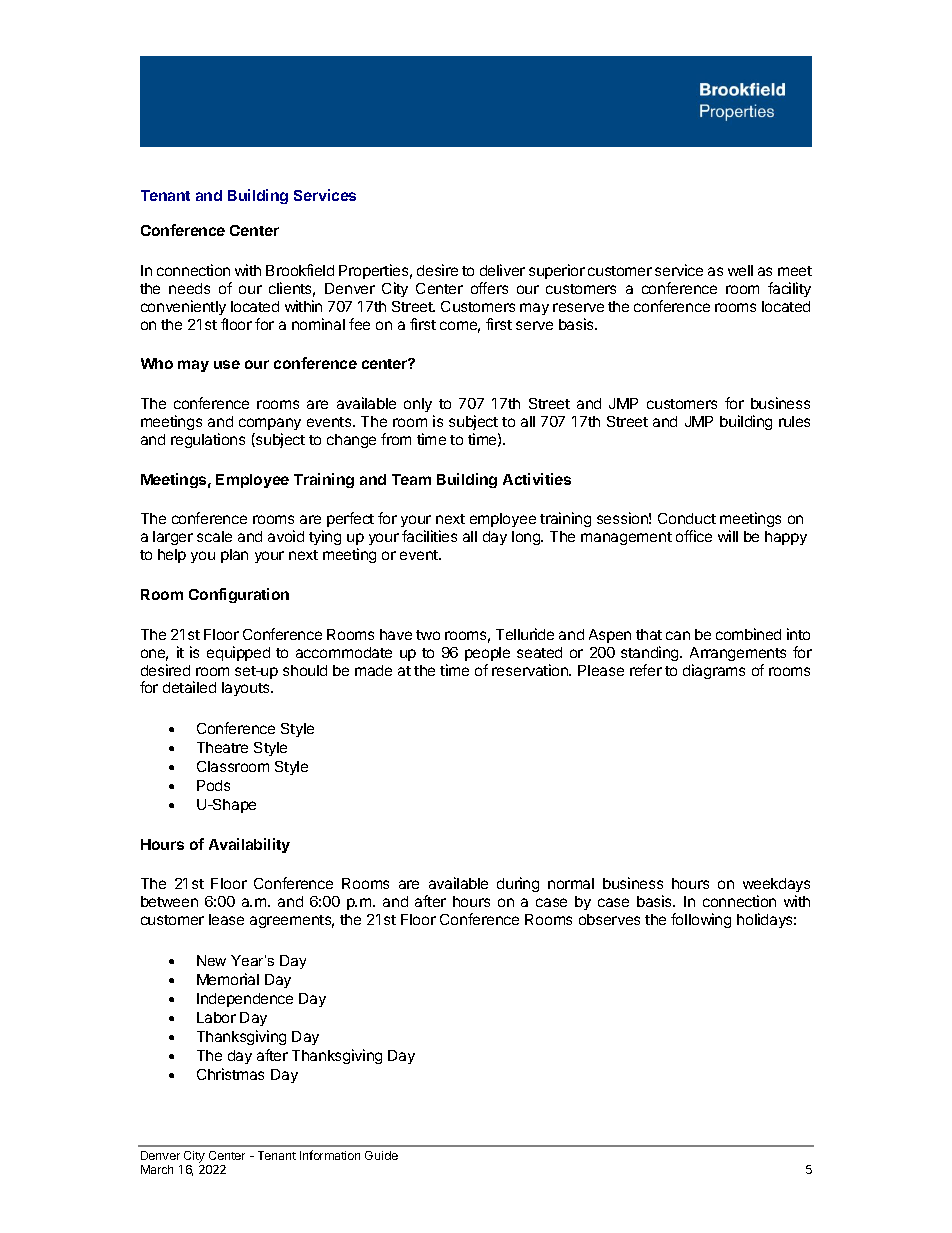 The width and height of the document is (952, 1233). Describe the element at coordinates (728, 536) in the document. I see `will` at that location.
